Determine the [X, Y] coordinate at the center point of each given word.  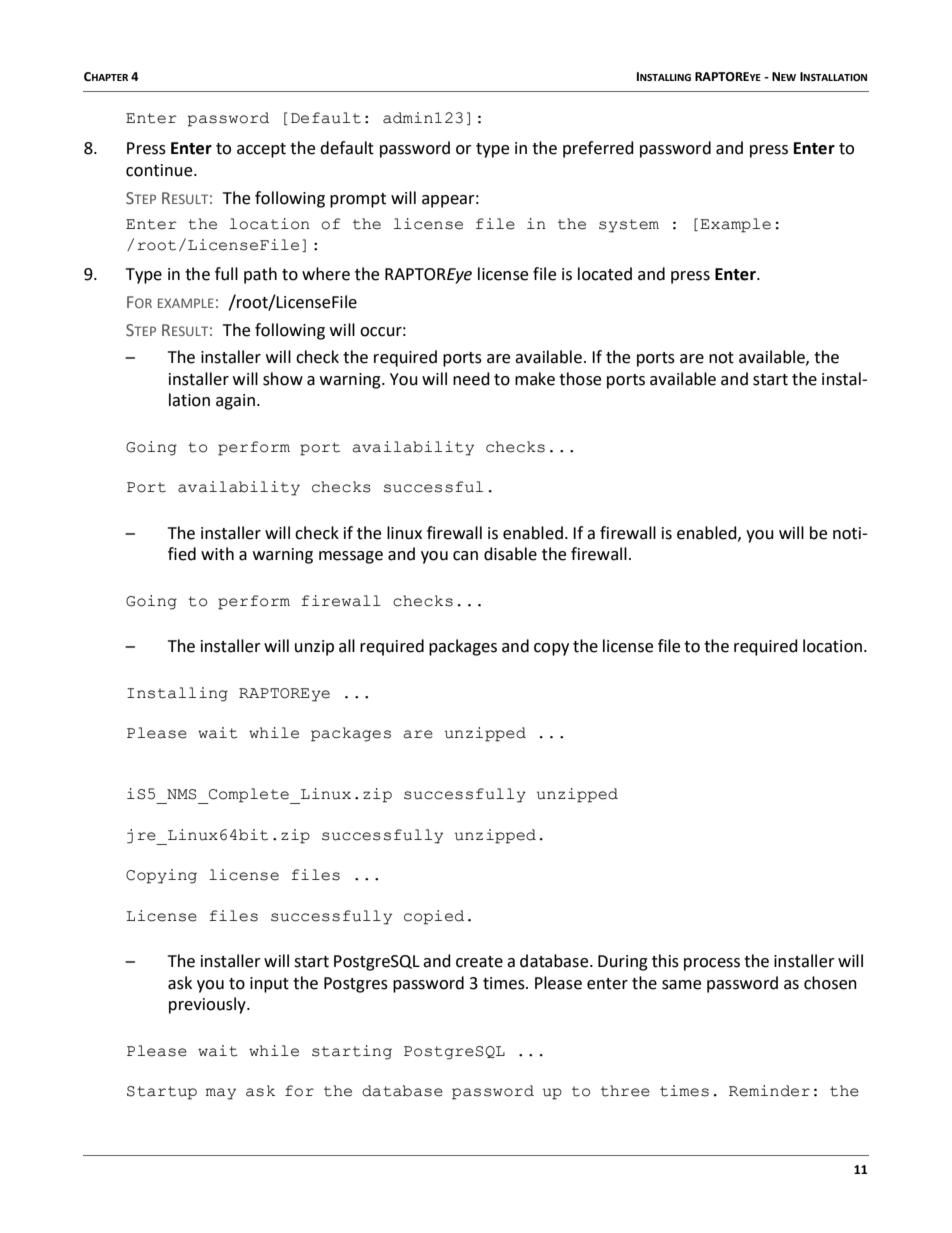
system [629, 226]
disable [510, 554]
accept [261, 150]
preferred [598, 149]
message [351, 557]
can [465, 556]
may [221, 1094]
